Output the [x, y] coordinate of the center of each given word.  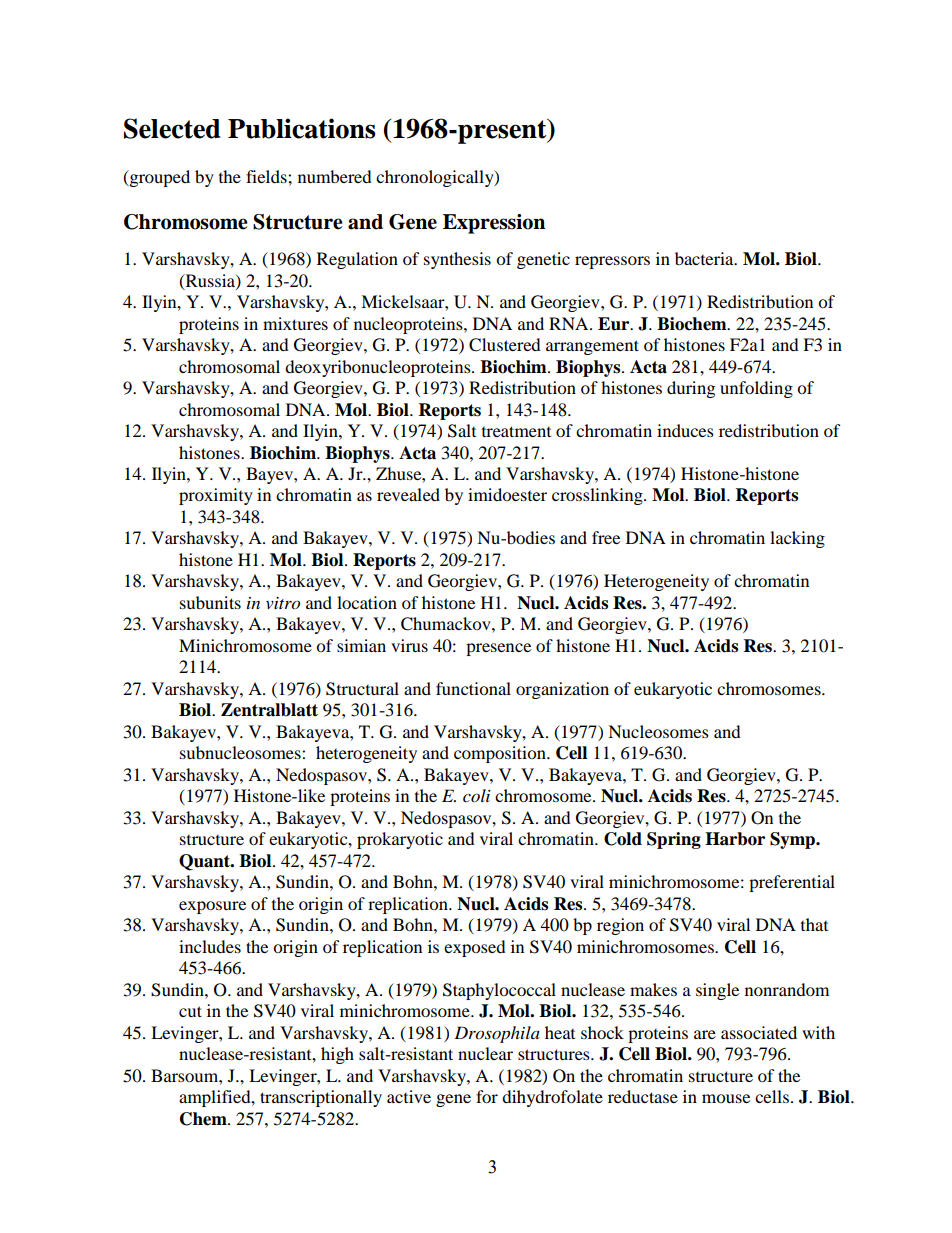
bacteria [705, 258]
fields [267, 176]
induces [685, 430]
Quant [206, 862]
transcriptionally [321, 1098]
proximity [216, 496]
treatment [516, 431]
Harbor [735, 839]
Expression [494, 224]
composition [501, 754]
